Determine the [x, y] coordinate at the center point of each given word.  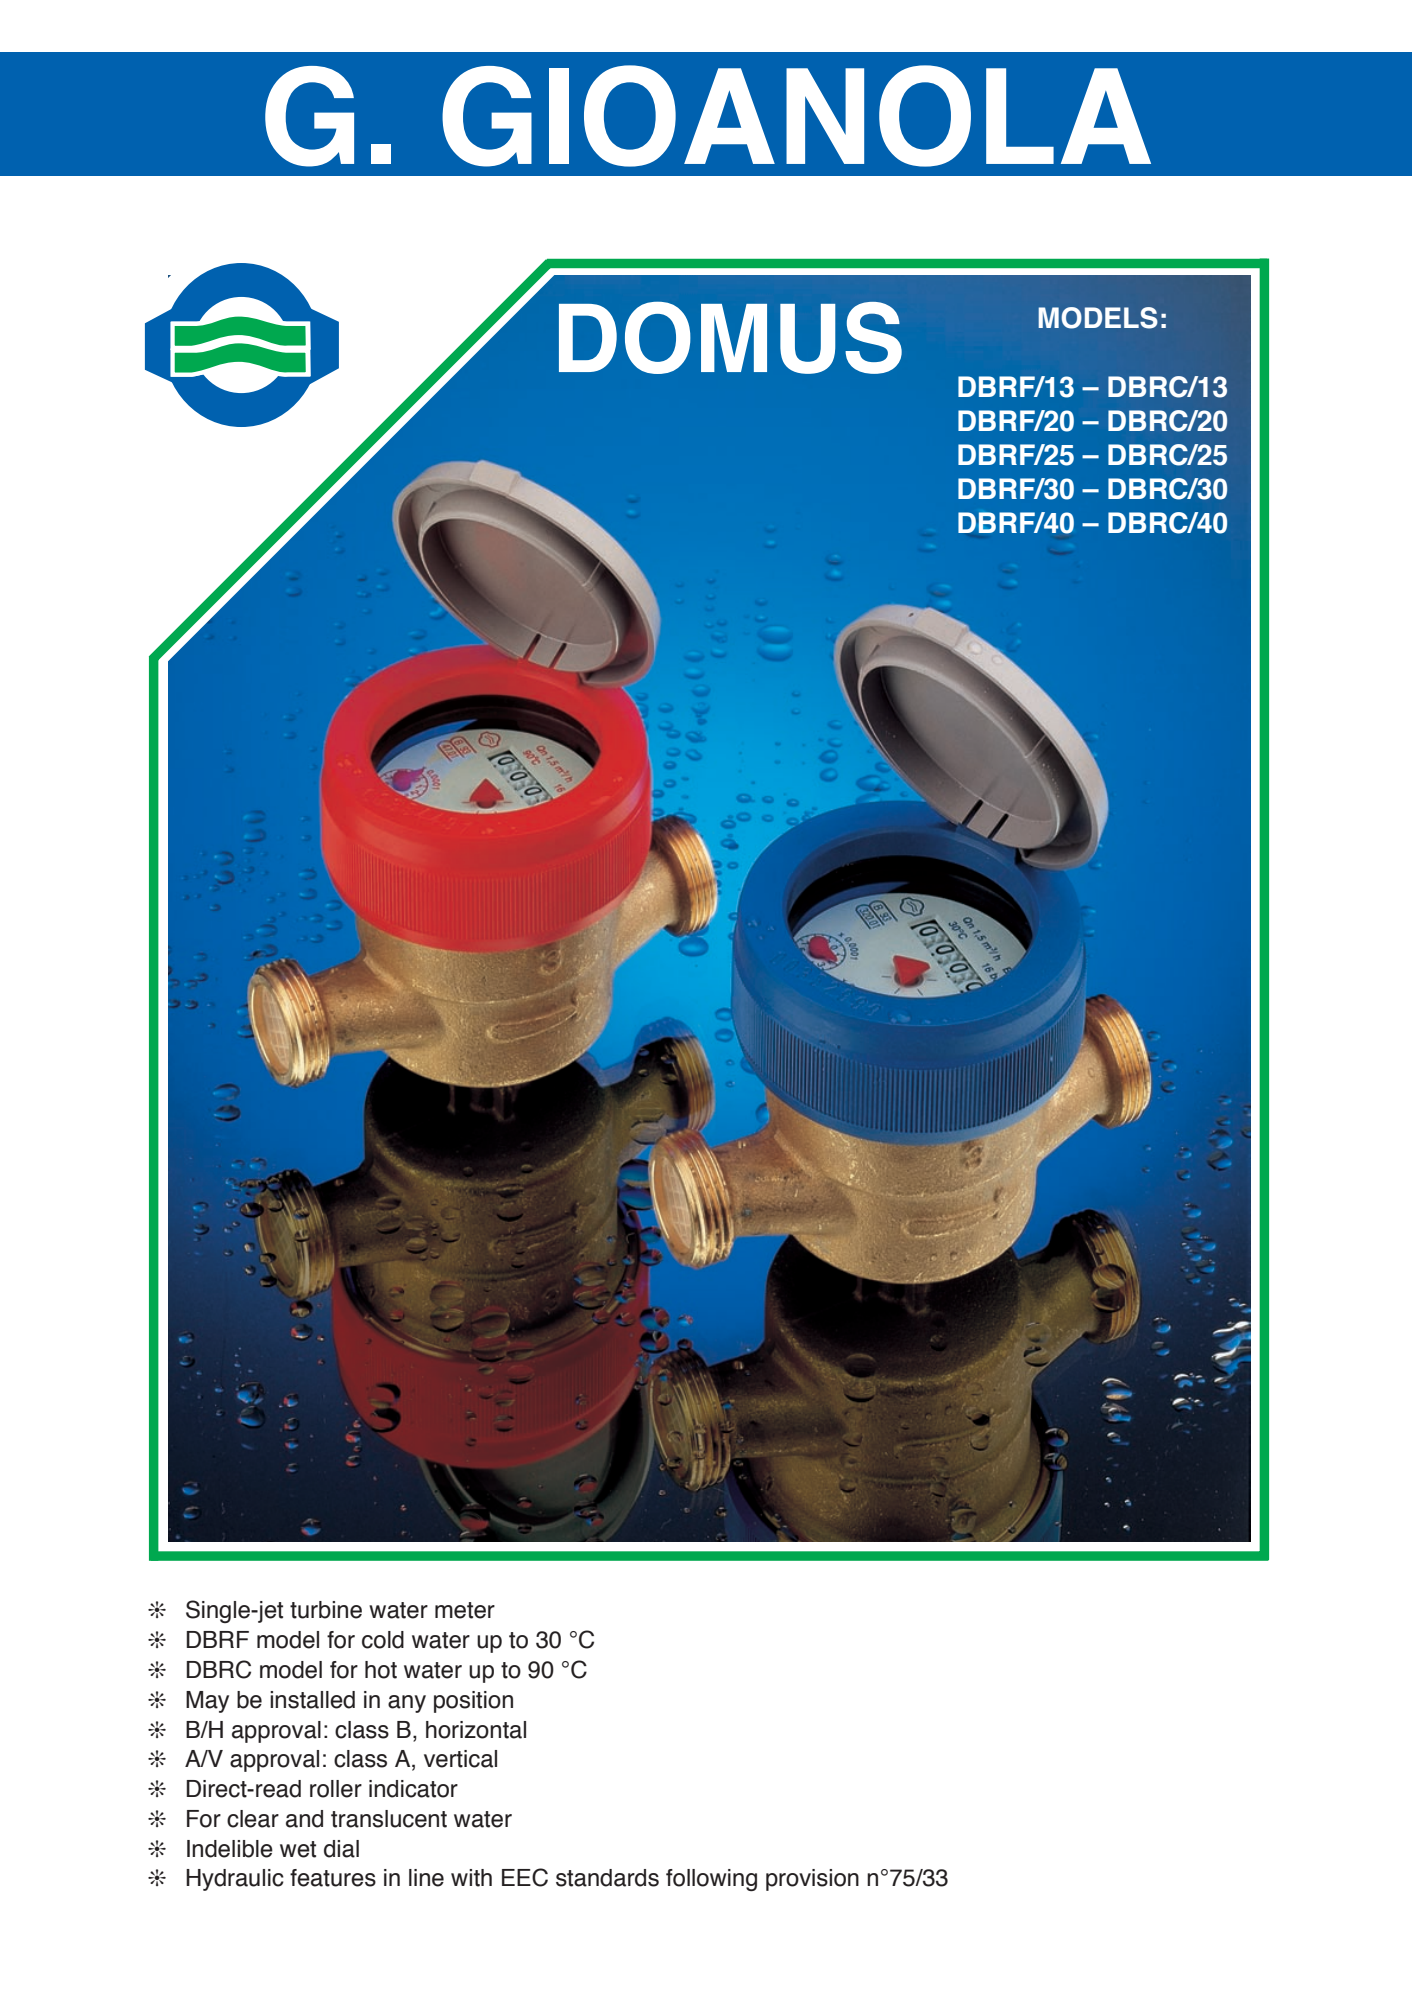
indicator [413, 1789]
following [711, 1880]
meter [465, 1610]
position [473, 1702]
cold [383, 1640]
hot [381, 1670]
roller [336, 1789]
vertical [460, 1759]
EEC [525, 1877]
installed [312, 1700]
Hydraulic [235, 1880]
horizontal [476, 1730]
